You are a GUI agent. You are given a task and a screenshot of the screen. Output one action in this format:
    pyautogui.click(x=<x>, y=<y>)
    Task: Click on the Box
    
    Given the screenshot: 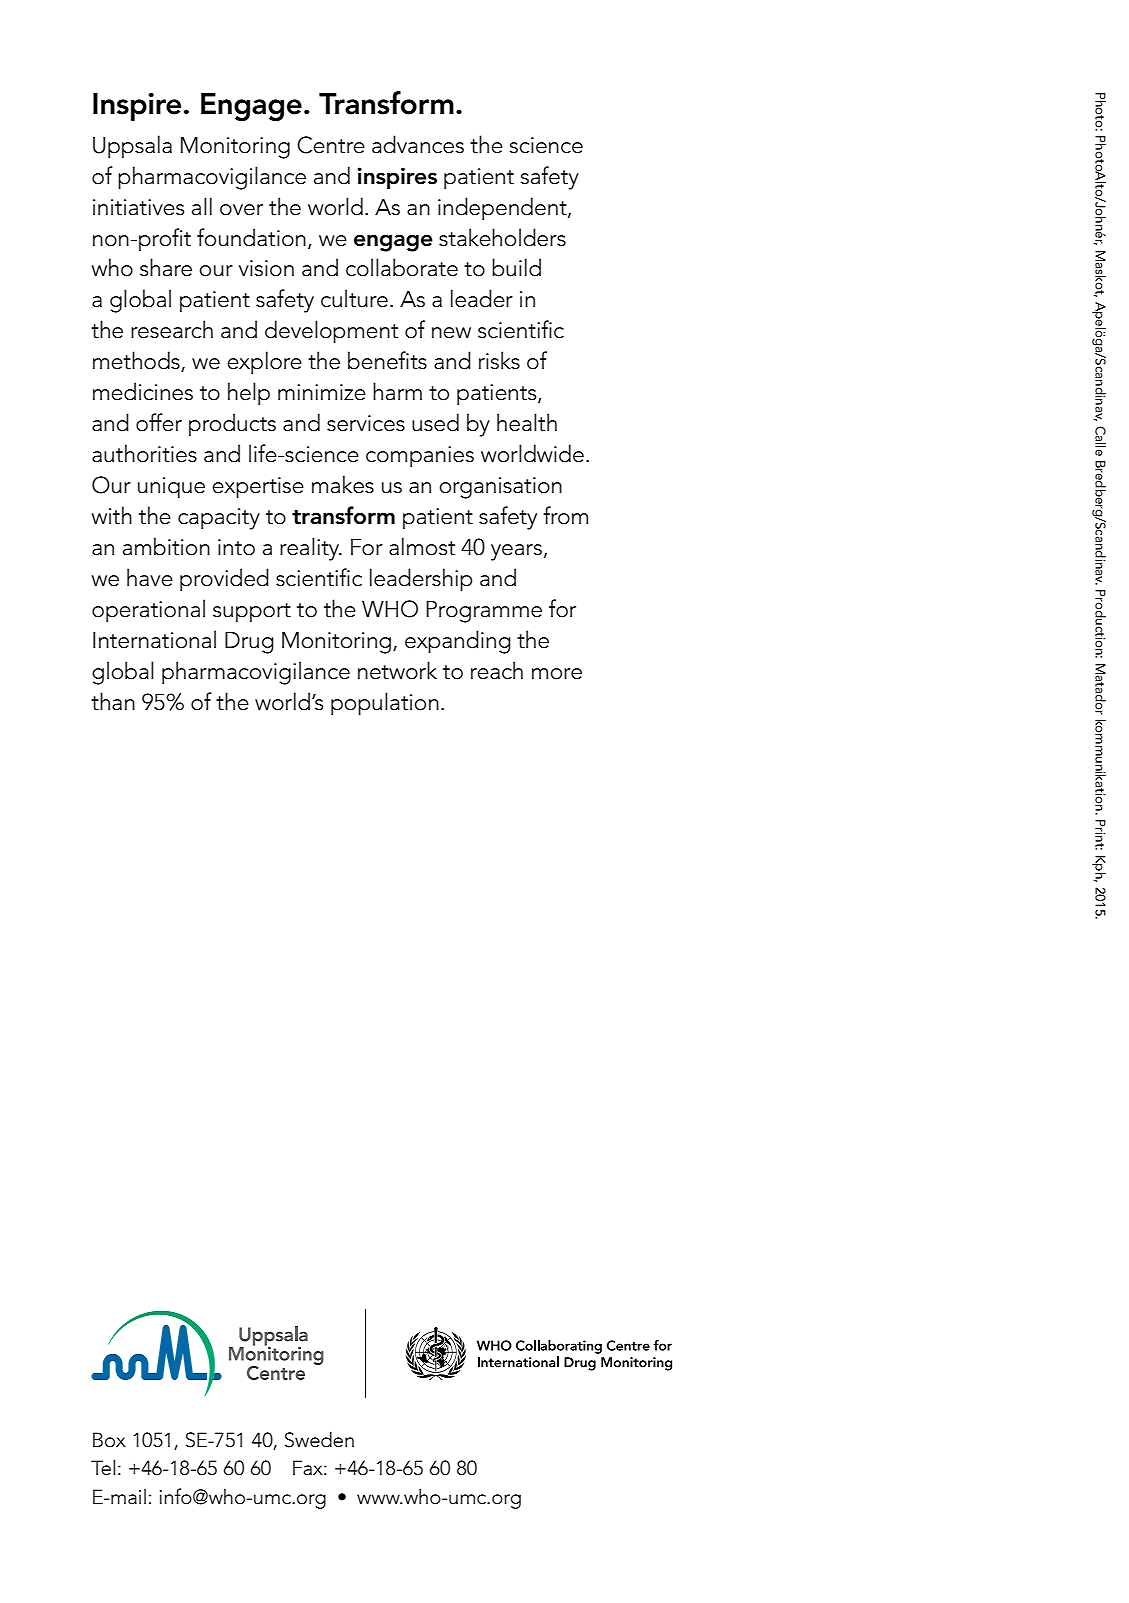 What is the action you would take?
    pyautogui.click(x=109, y=1440)
